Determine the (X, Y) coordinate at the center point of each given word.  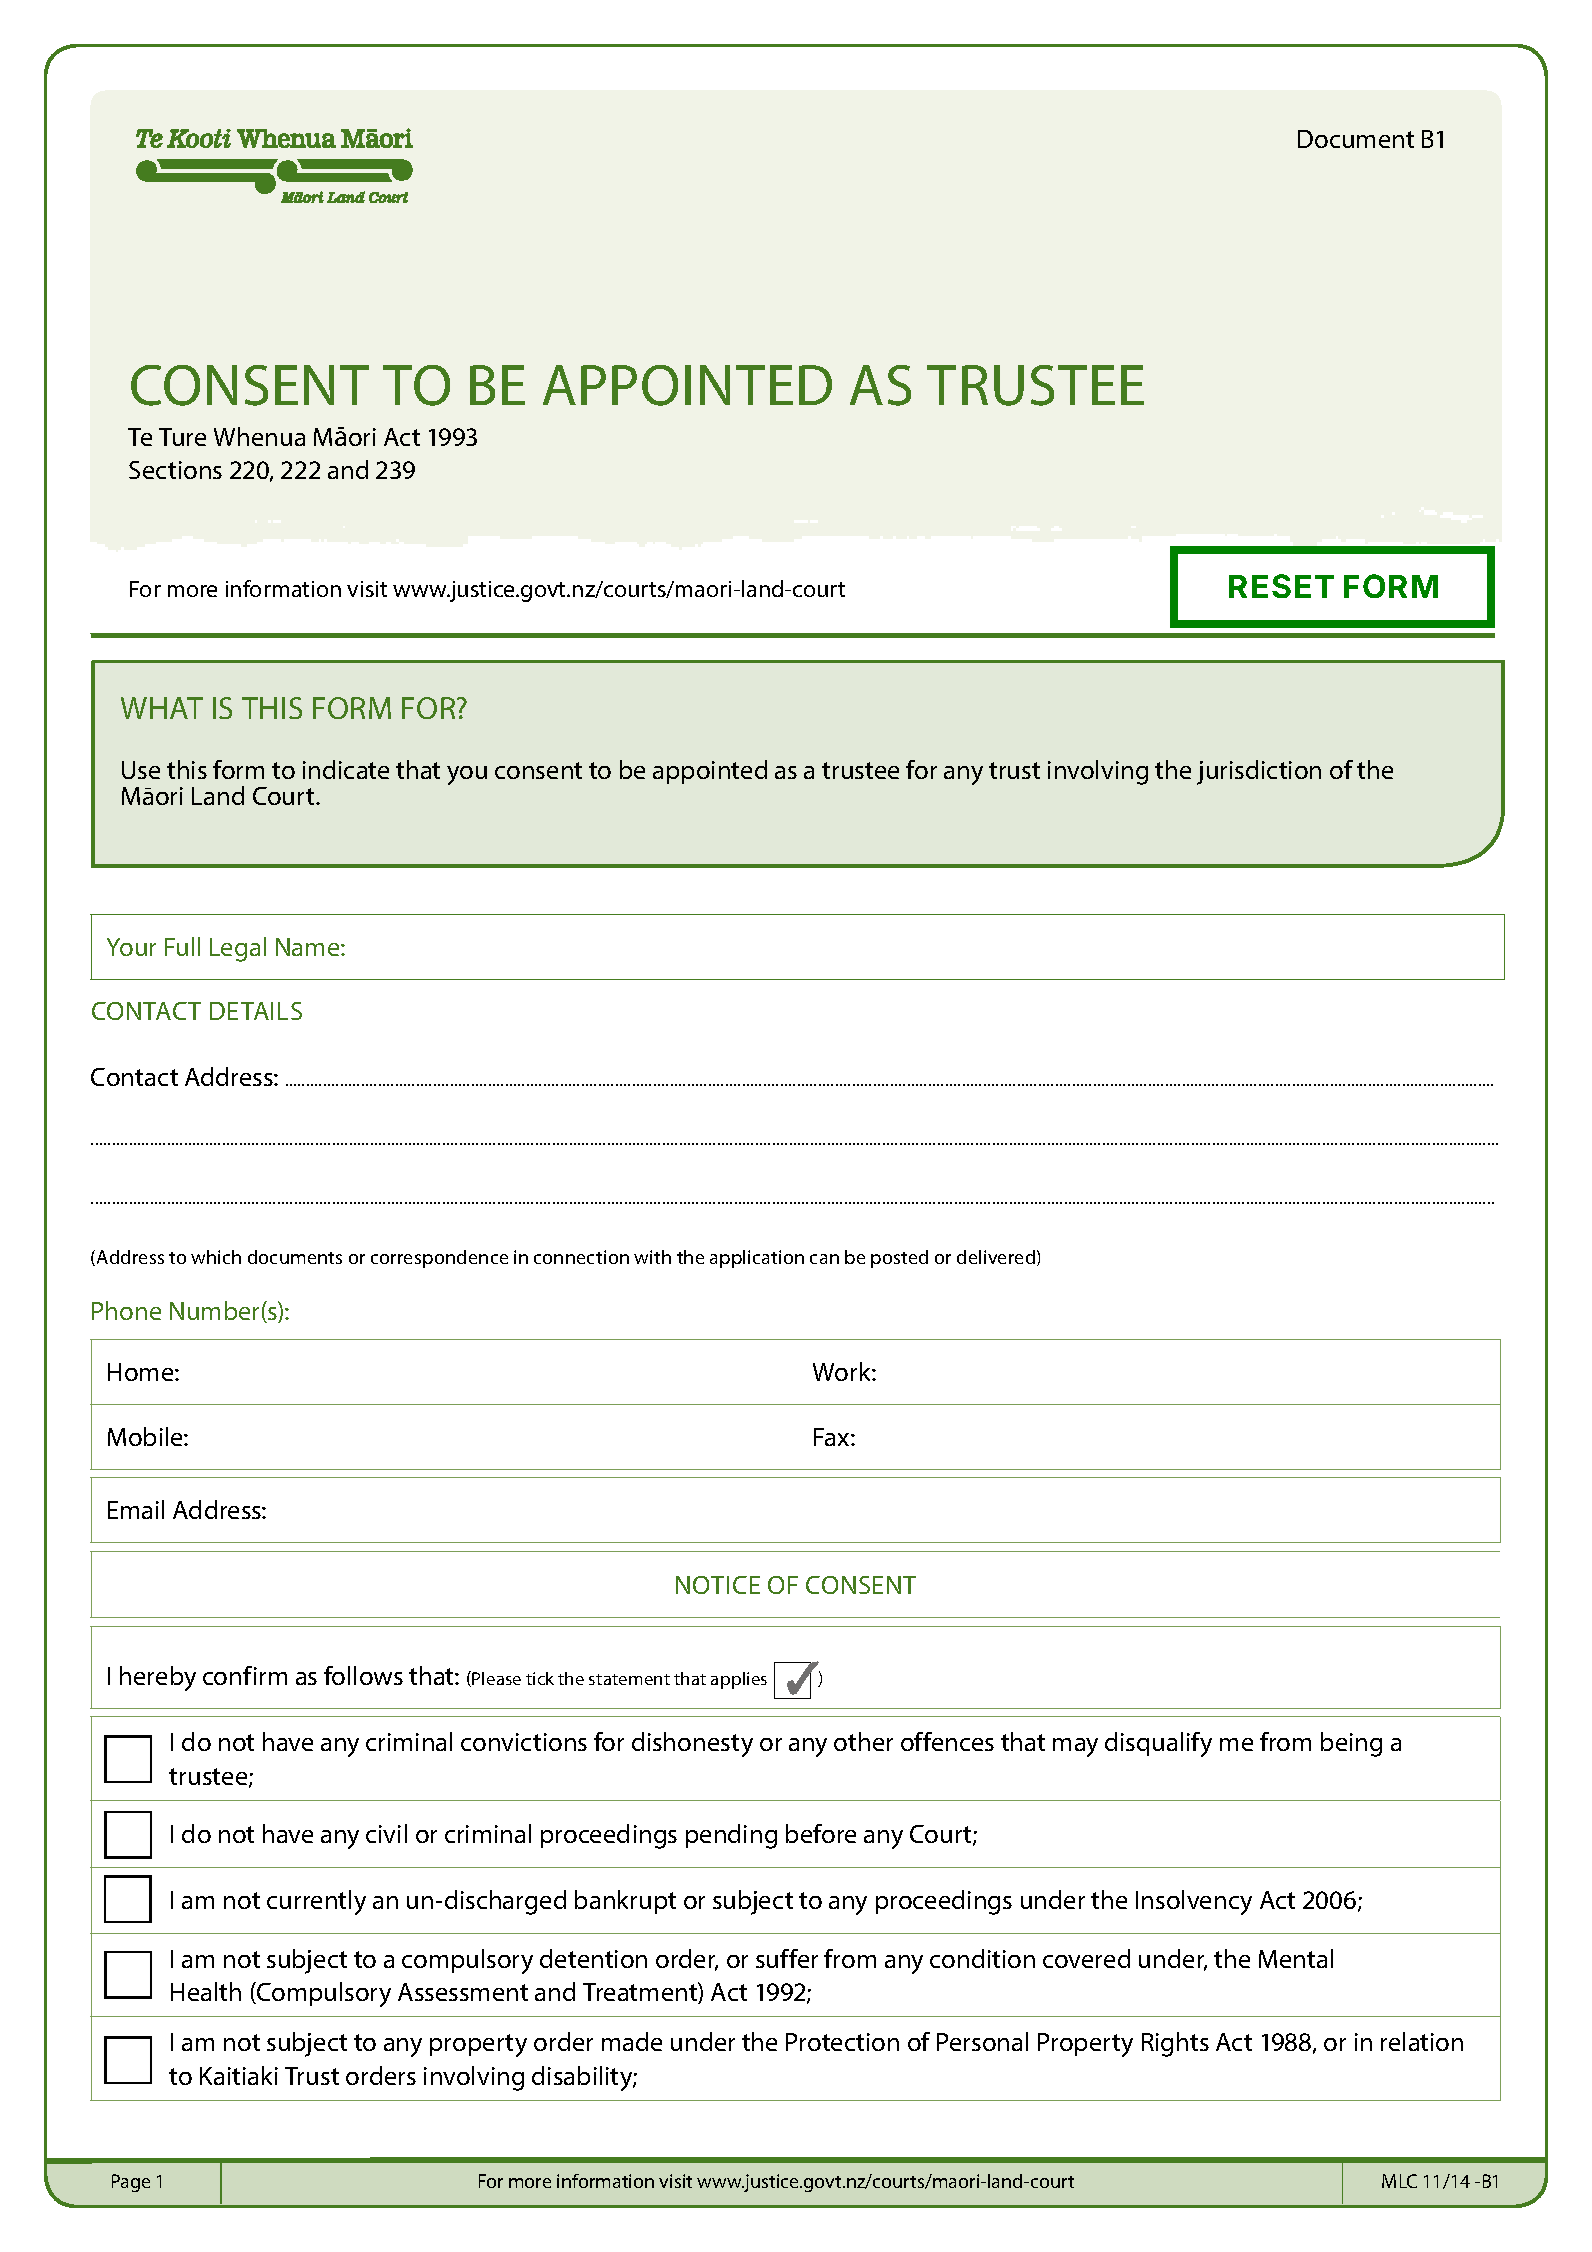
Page (131, 2183)
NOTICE (718, 1585)
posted (899, 1259)
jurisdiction (1259, 772)
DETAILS (256, 1011)
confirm (245, 1675)
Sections (175, 470)
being (1351, 1744)
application (757, 1259)
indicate (346, 769)
